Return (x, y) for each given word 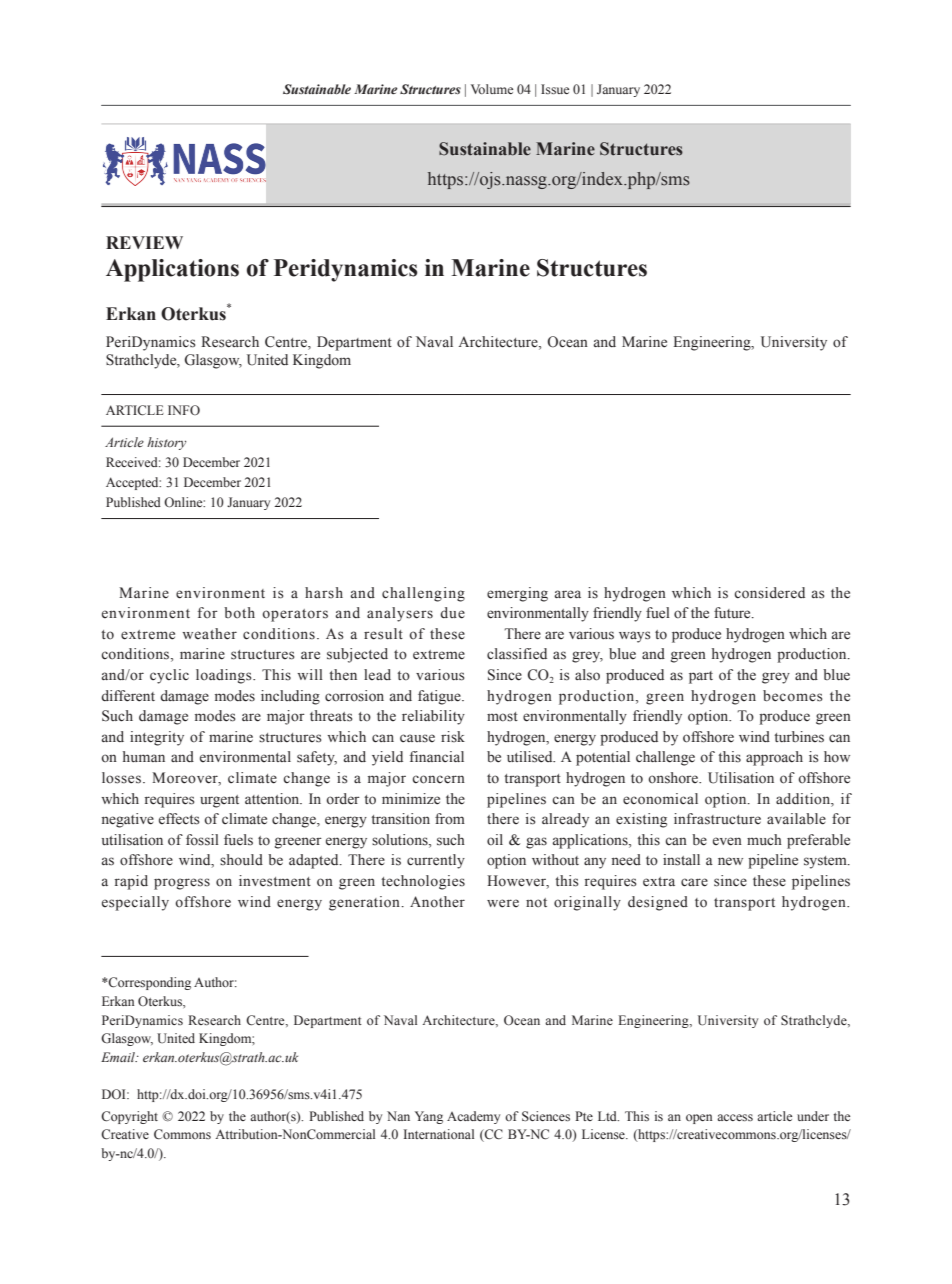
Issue (555, 89)
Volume (492, 89)
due (452, 613)
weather (209, 634)
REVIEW (144, 242)
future (733, 613)
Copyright (129, 1117)
